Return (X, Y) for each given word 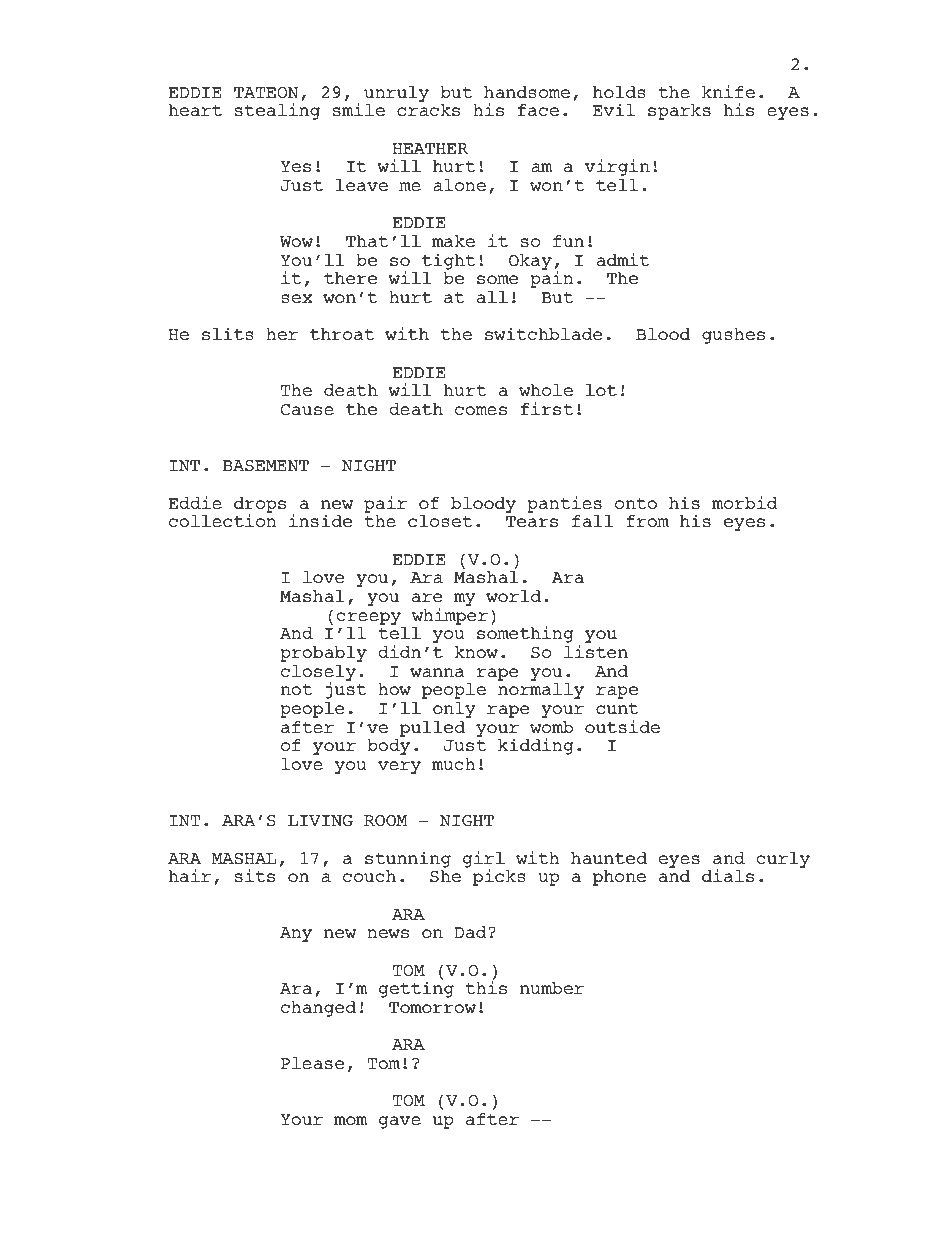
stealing (277, 111)
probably (323, 654)
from (647, 521)
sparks (679, 112)
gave (400, 1122)
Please (312, 1063)
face (538, 110)
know (476, 652)
